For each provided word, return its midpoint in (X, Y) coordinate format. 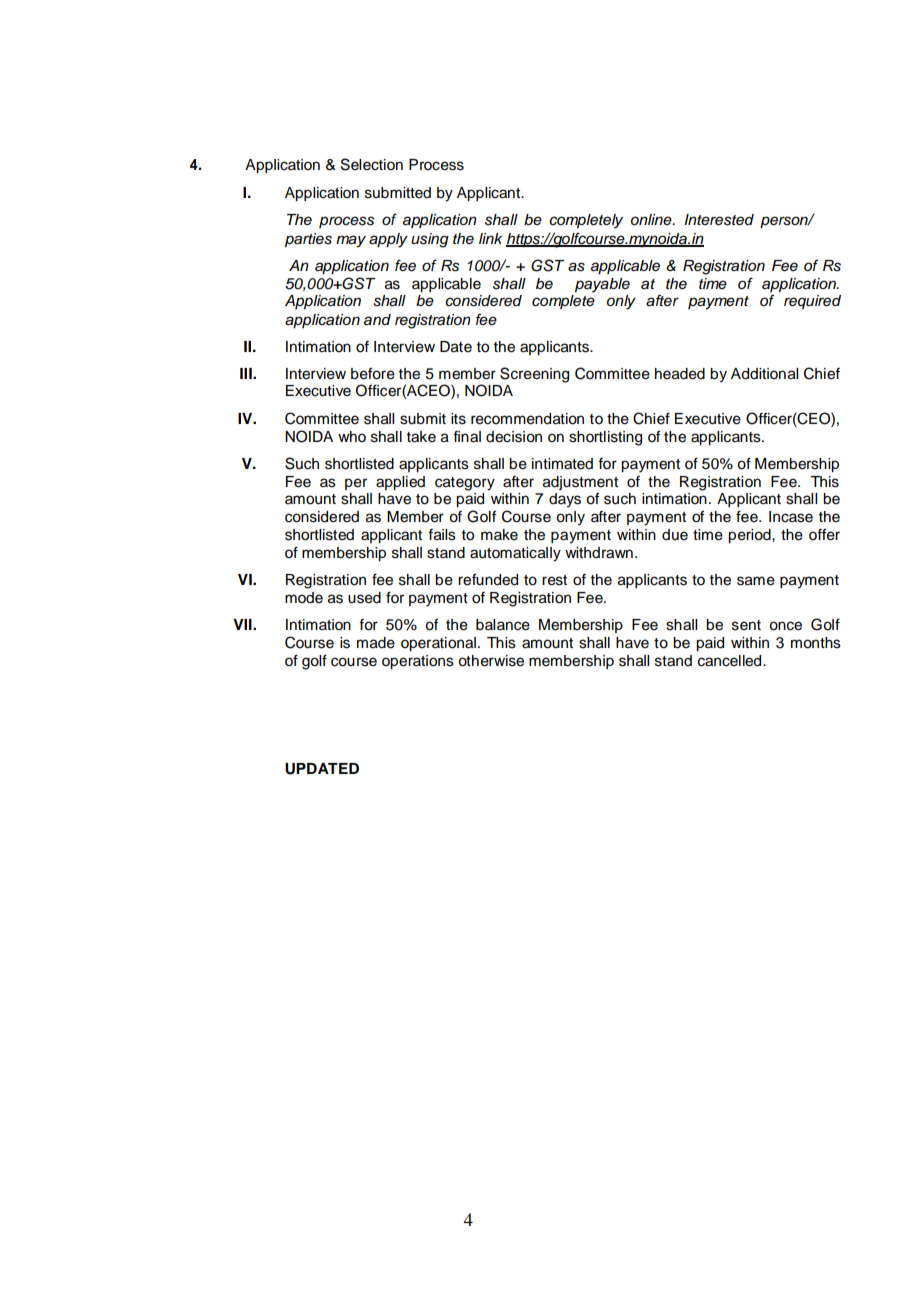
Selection (372, 164)
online (652, 219)
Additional (764, 374)
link (490, 238)
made (376, 643)
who (352, 437)
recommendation (527, 419)
